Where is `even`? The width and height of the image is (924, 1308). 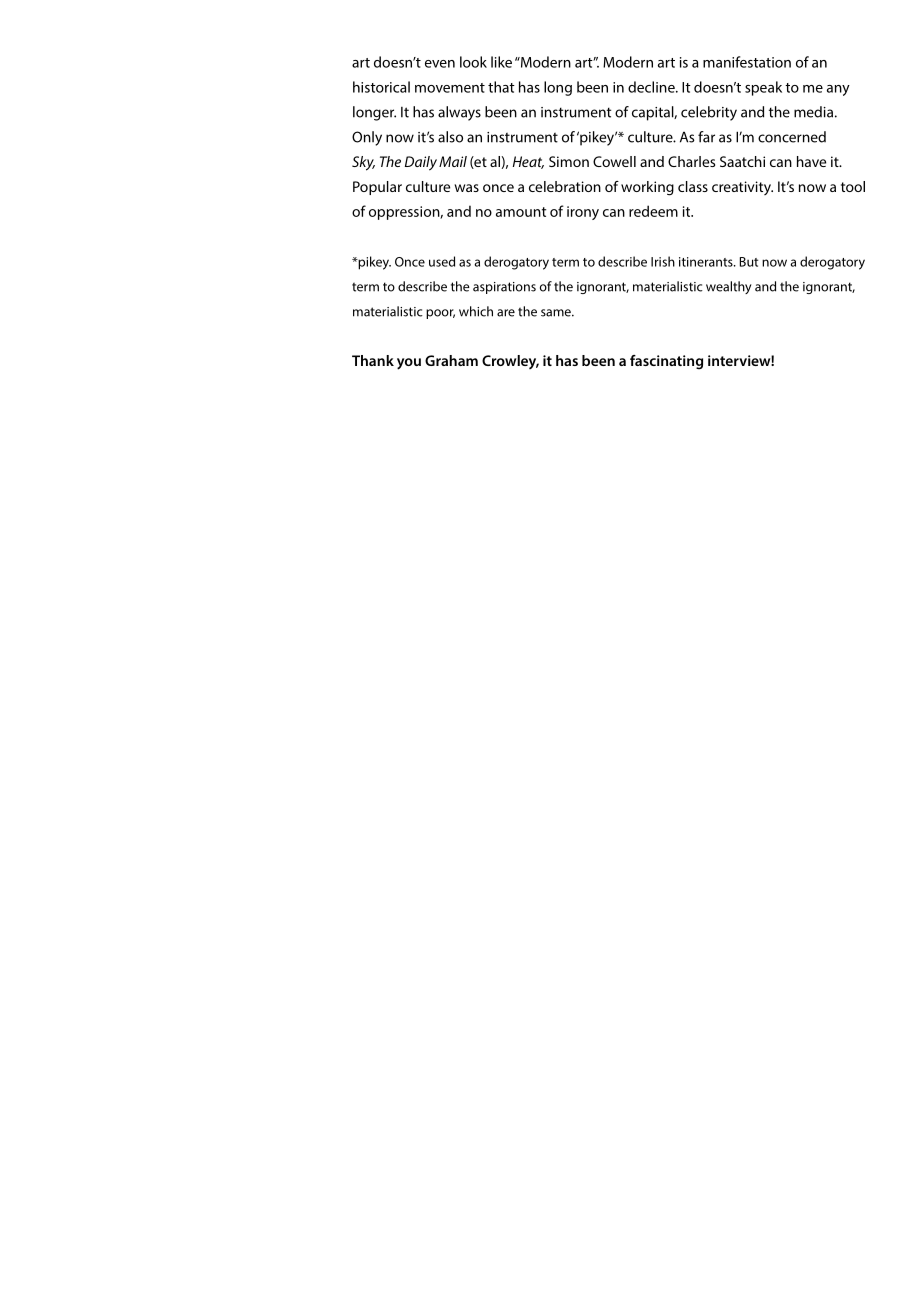
even is located at coordinates (440, 64).
